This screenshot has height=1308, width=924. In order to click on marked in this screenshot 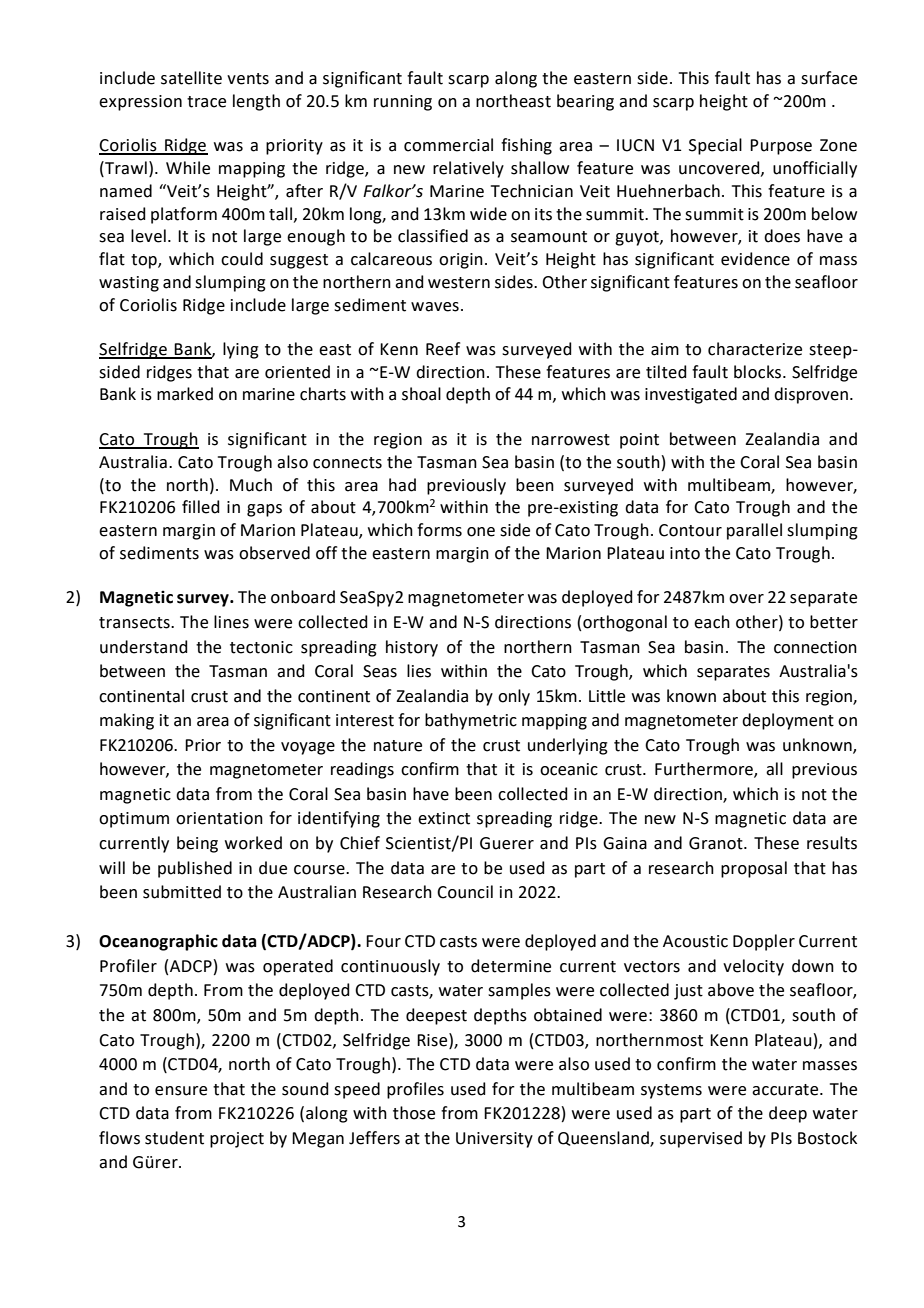, I will do `click(185, 394)`.
